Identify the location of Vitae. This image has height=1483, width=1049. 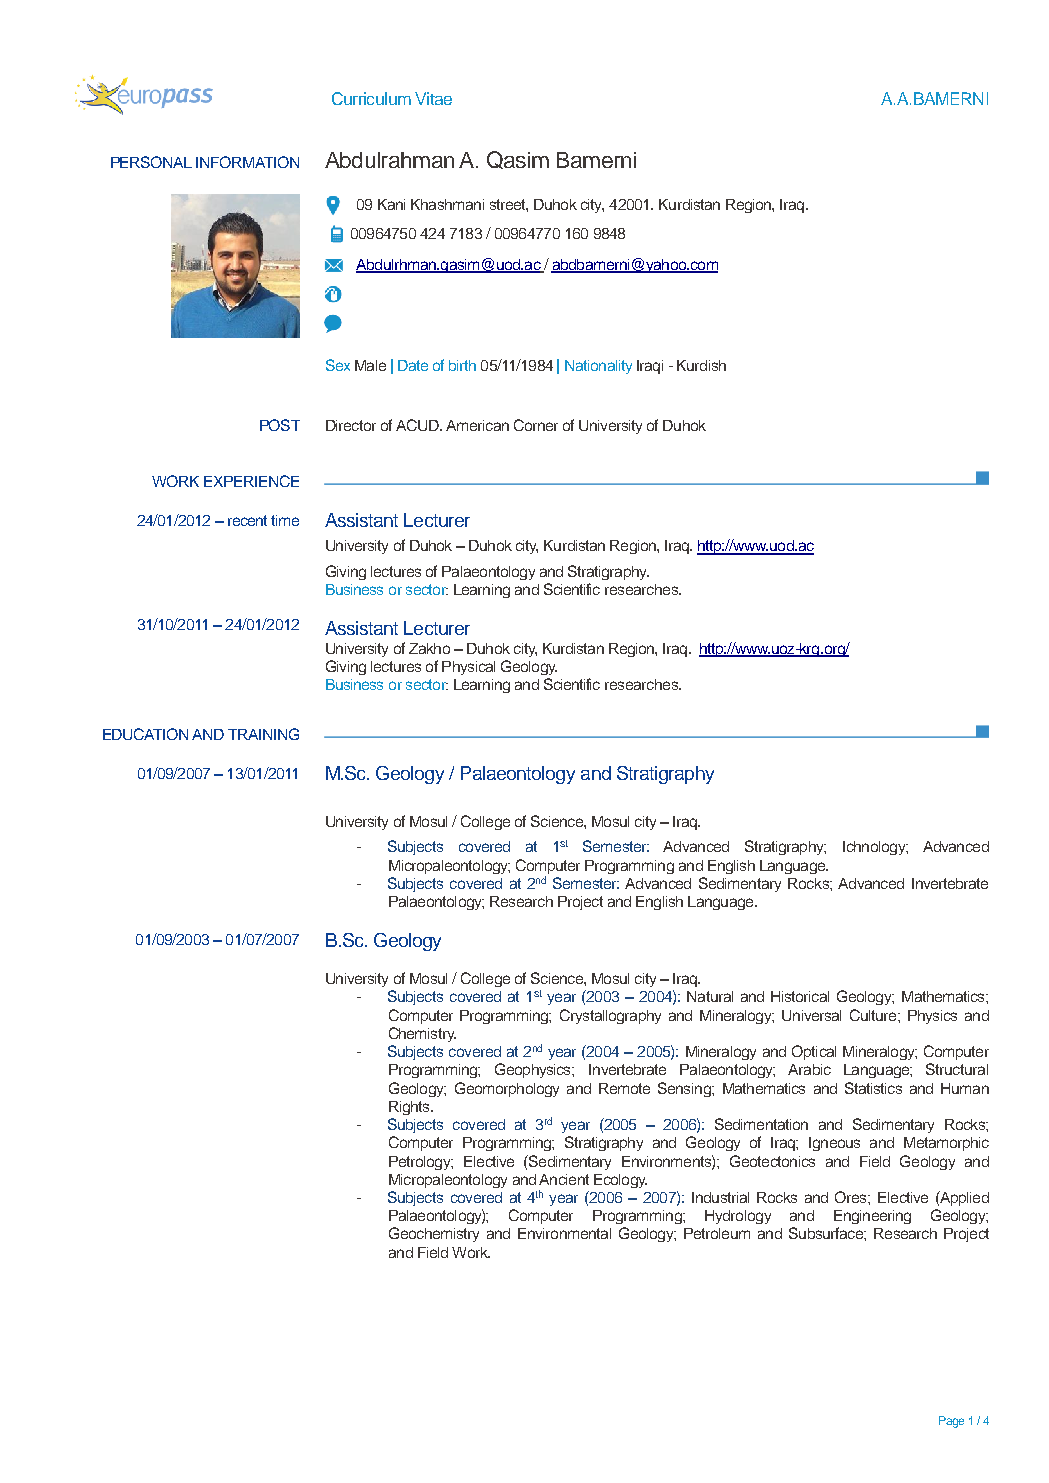
(433, 98).
